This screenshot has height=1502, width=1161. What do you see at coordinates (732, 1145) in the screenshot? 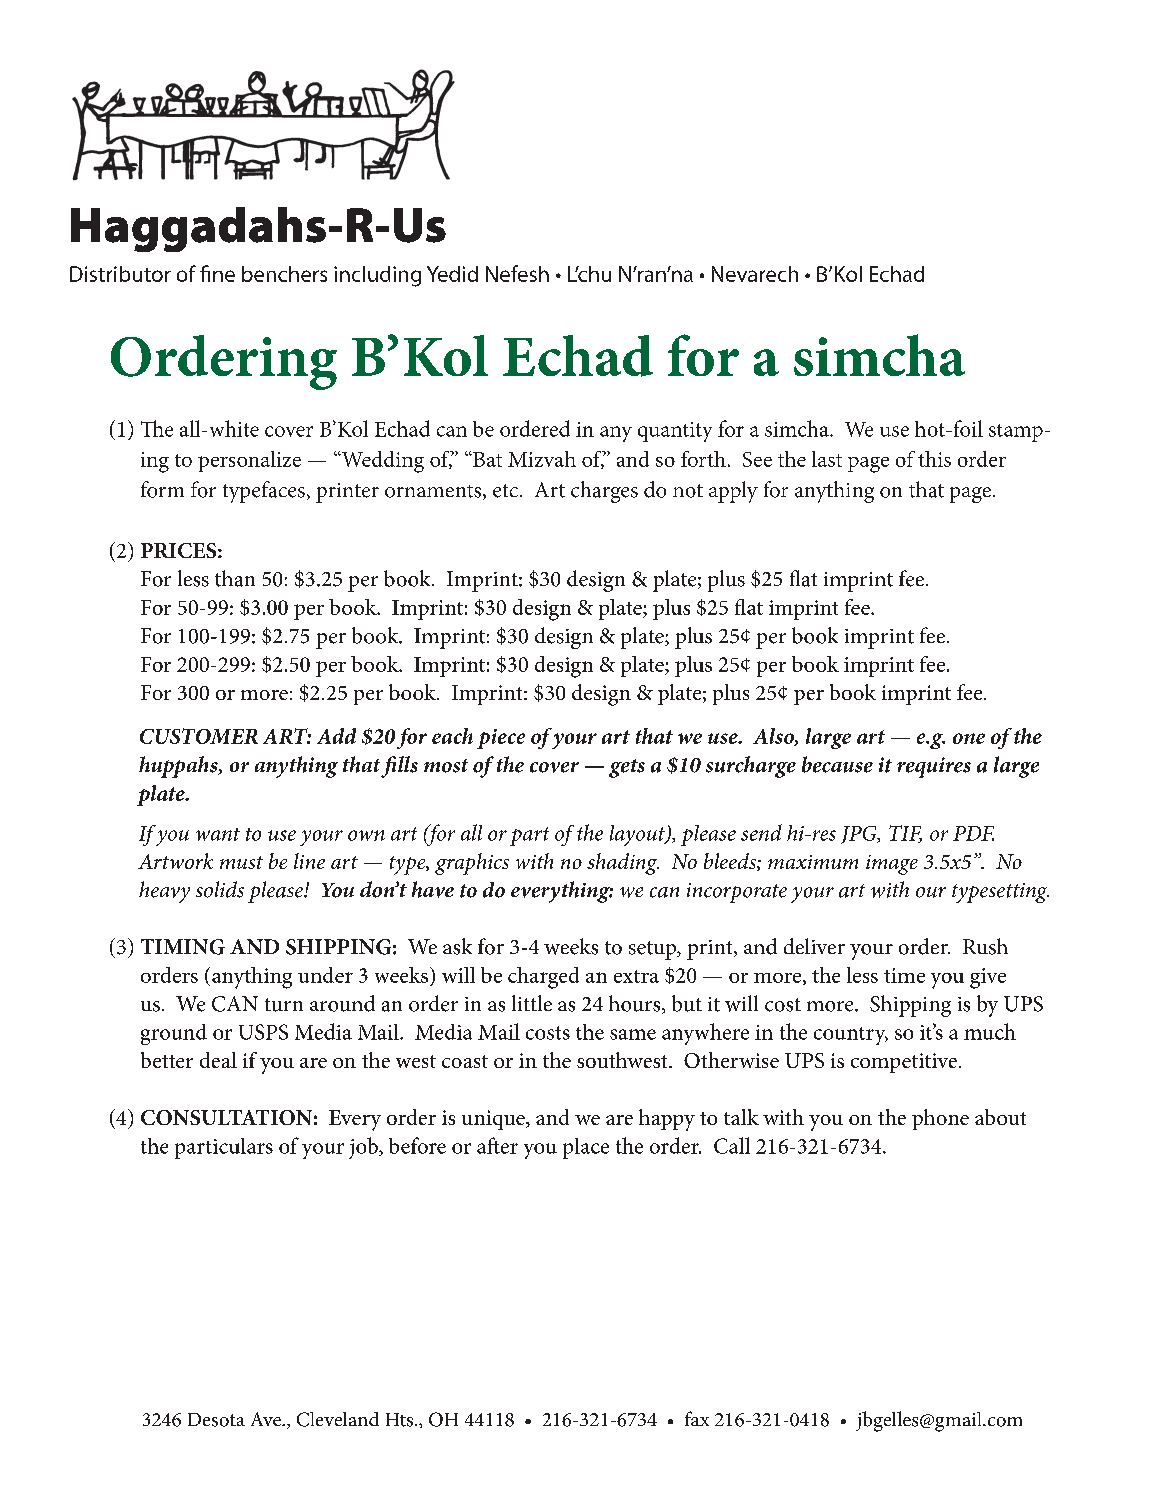
I see `Call` at bounding box center [732, 1145].
